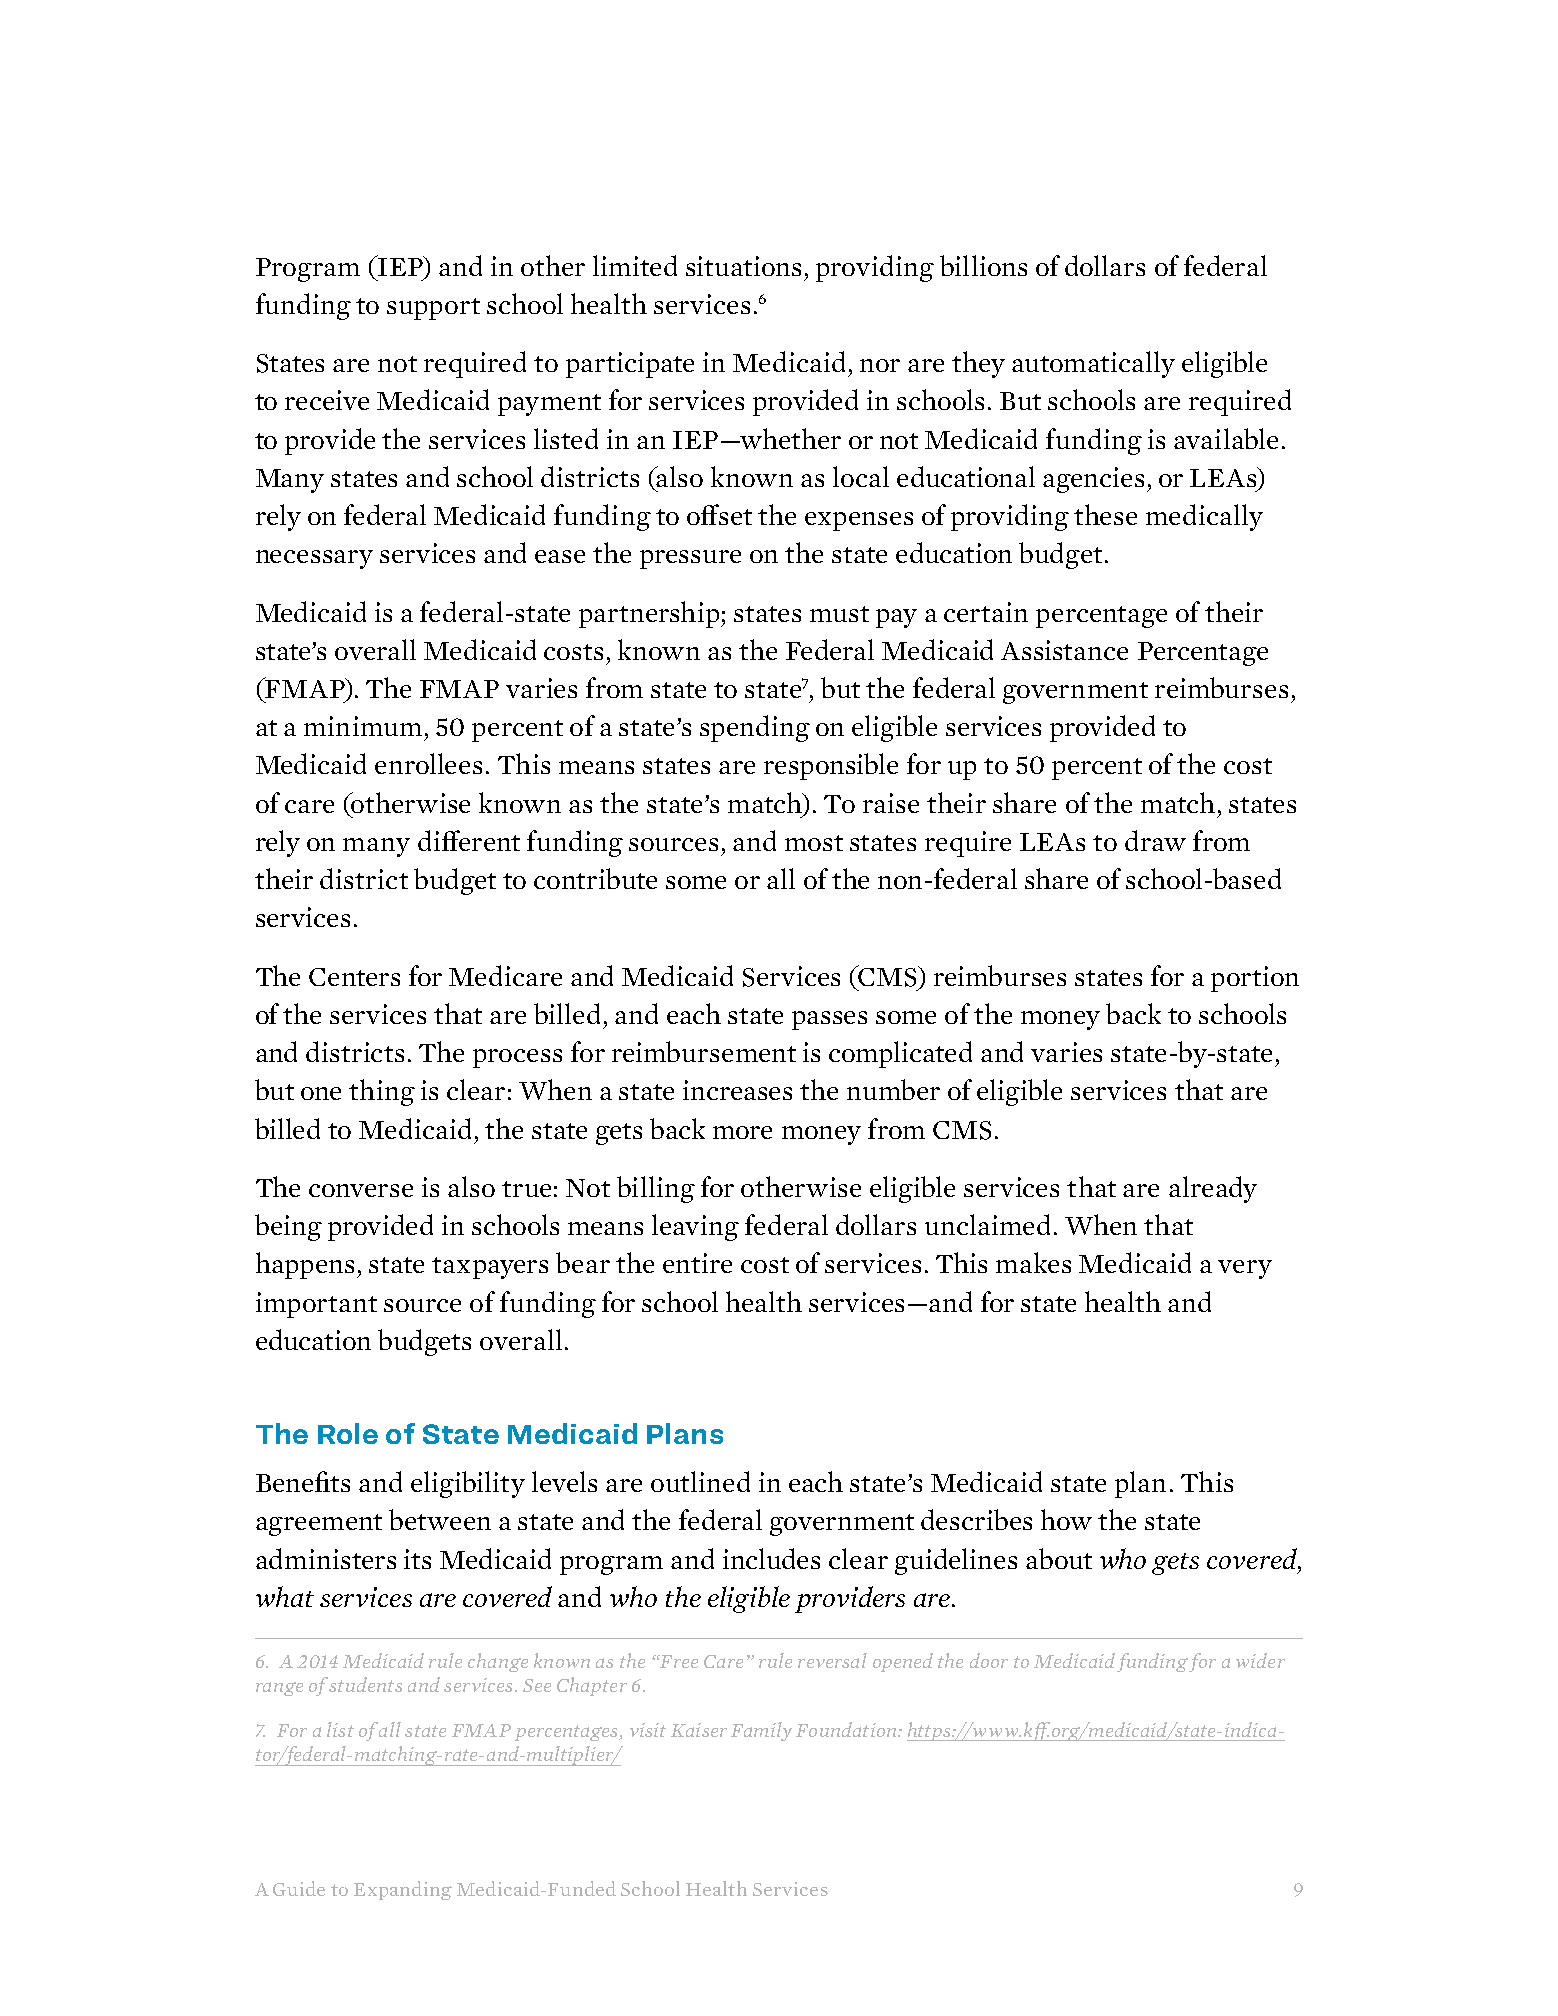 The image size is (1558, 2016). What do you see at coordinates (1064, 650) in the screenshot?
I see `Assistance` at bounding box center [1064, 650].
